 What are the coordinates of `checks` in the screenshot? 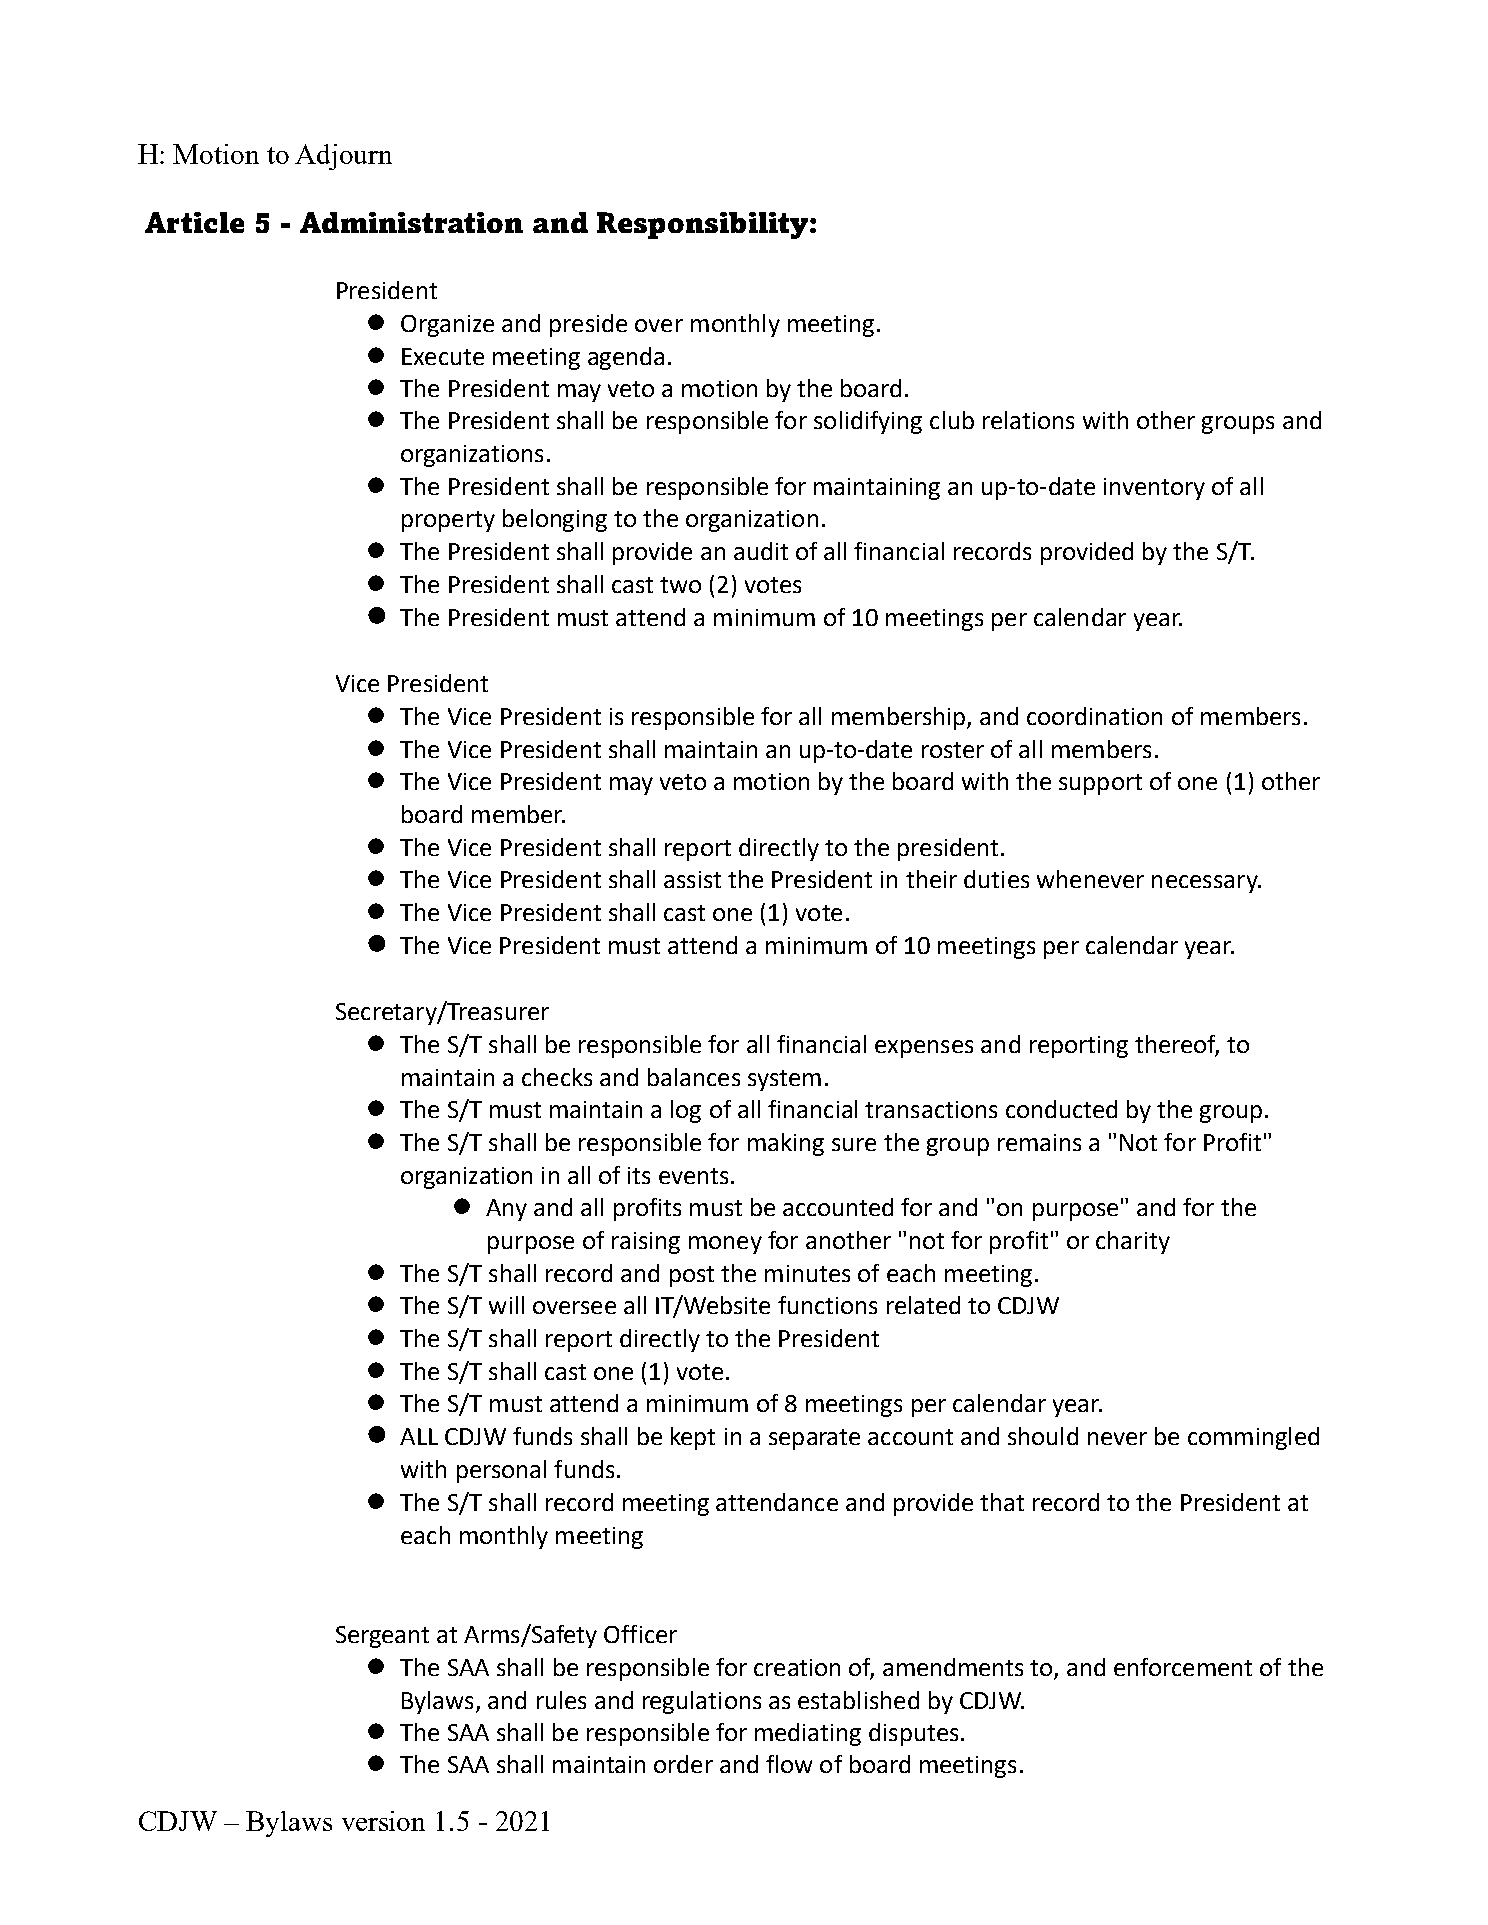 It's located at (557, 1077).
